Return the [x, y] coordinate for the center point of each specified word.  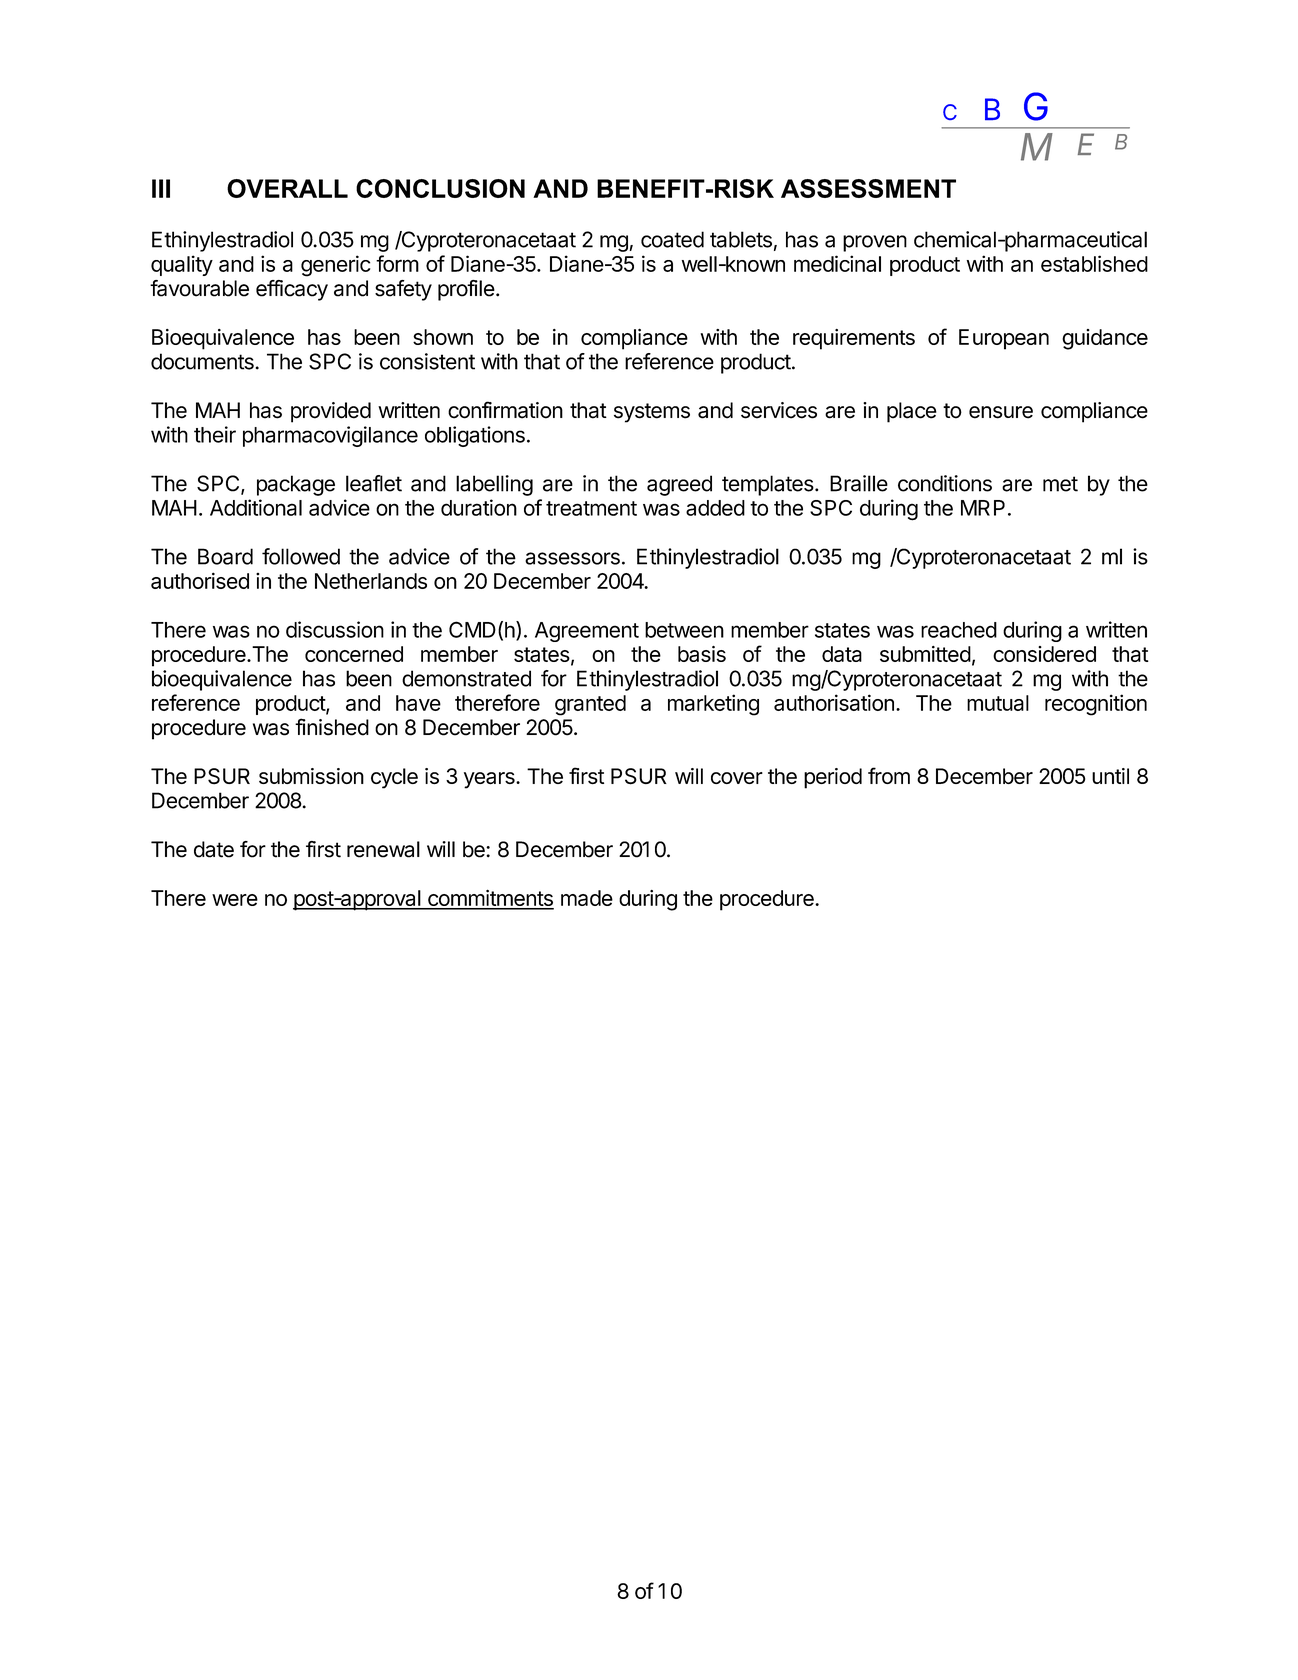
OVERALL [287, 188]
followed [301, 556]
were [235, 900]
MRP [983, 508]
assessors [572, 558]
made [587, 898]
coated [672, 239]
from [889, 775]
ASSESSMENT [868, 188]
